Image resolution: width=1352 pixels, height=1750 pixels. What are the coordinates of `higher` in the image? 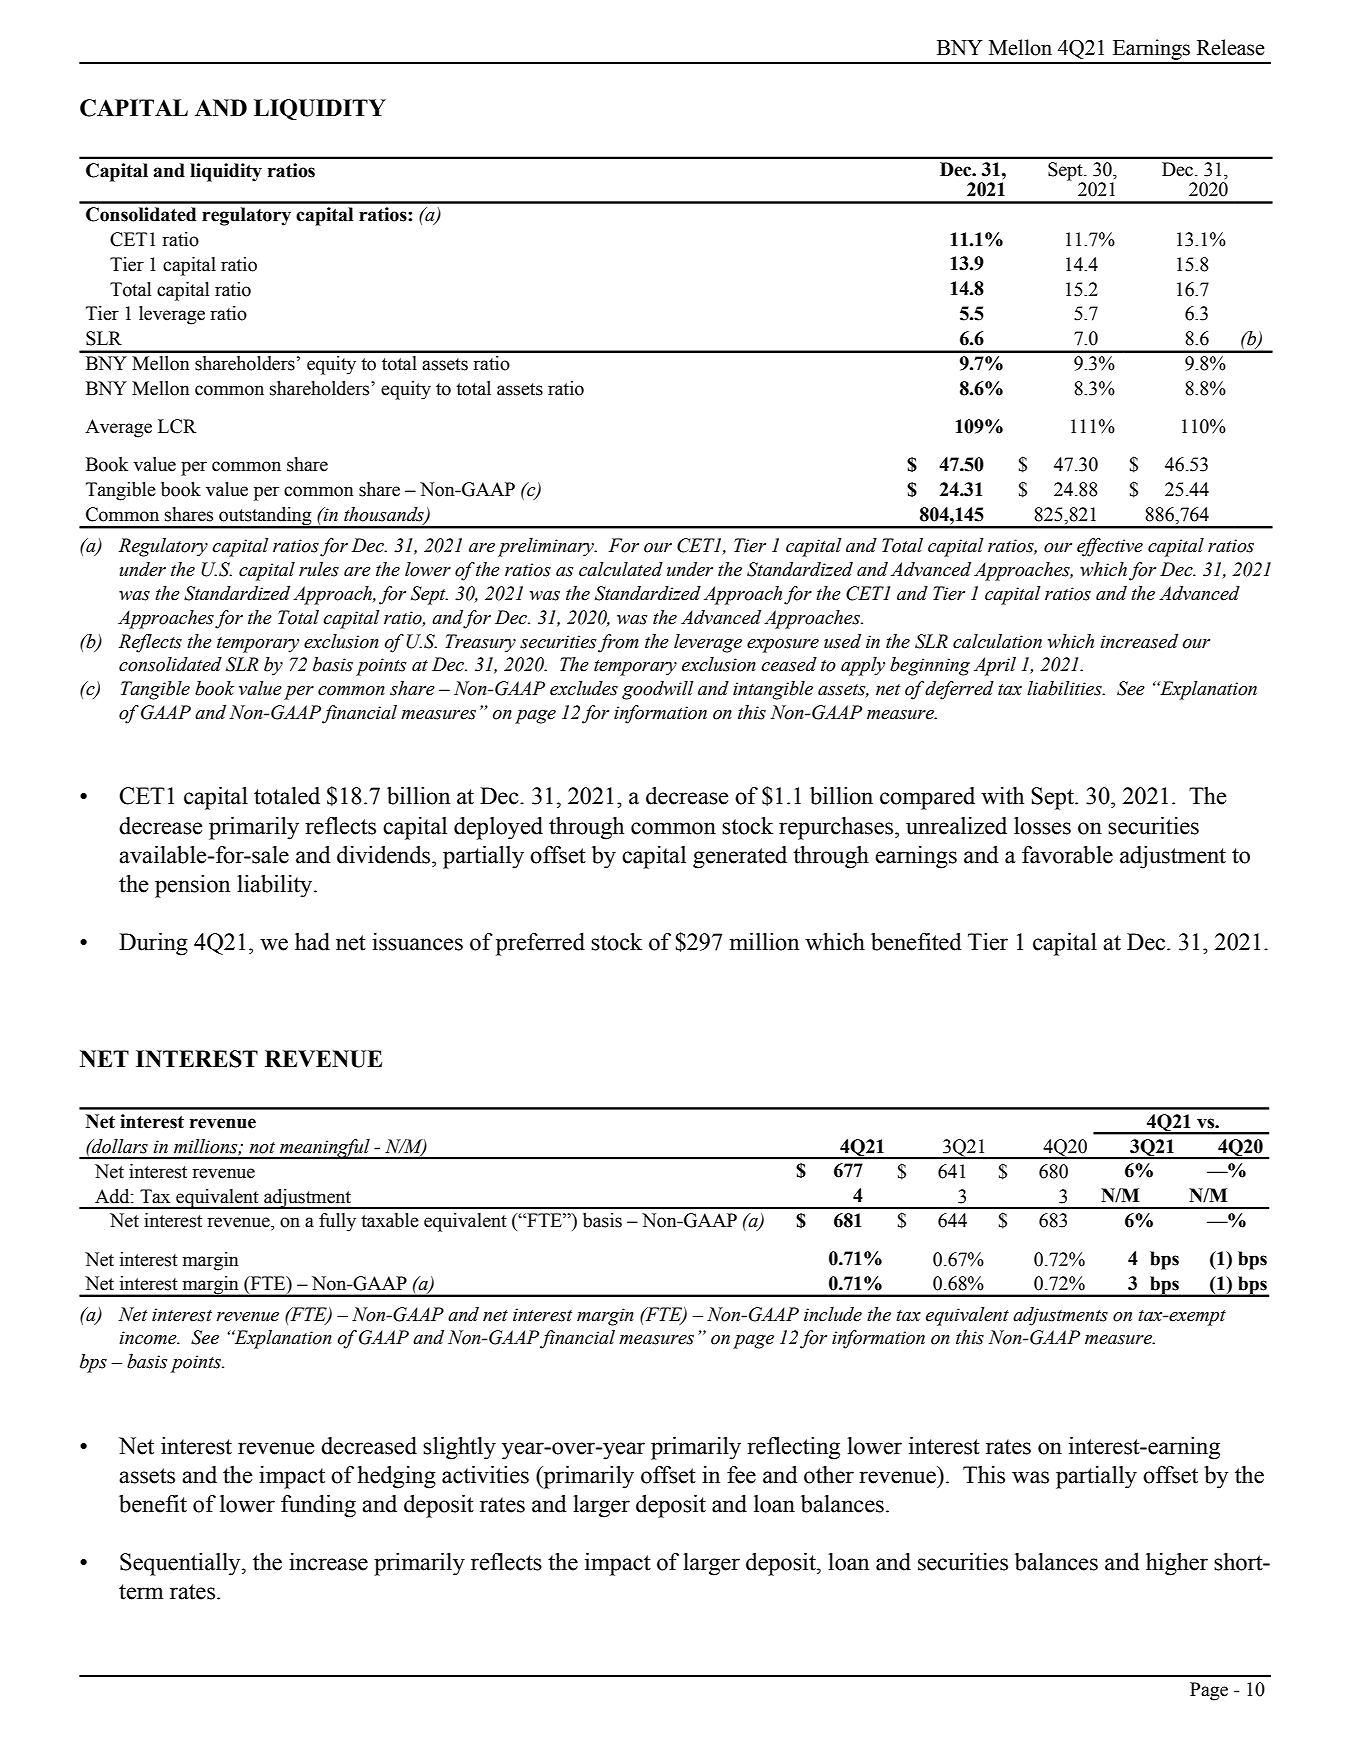 It's located at (1177, 1564).
